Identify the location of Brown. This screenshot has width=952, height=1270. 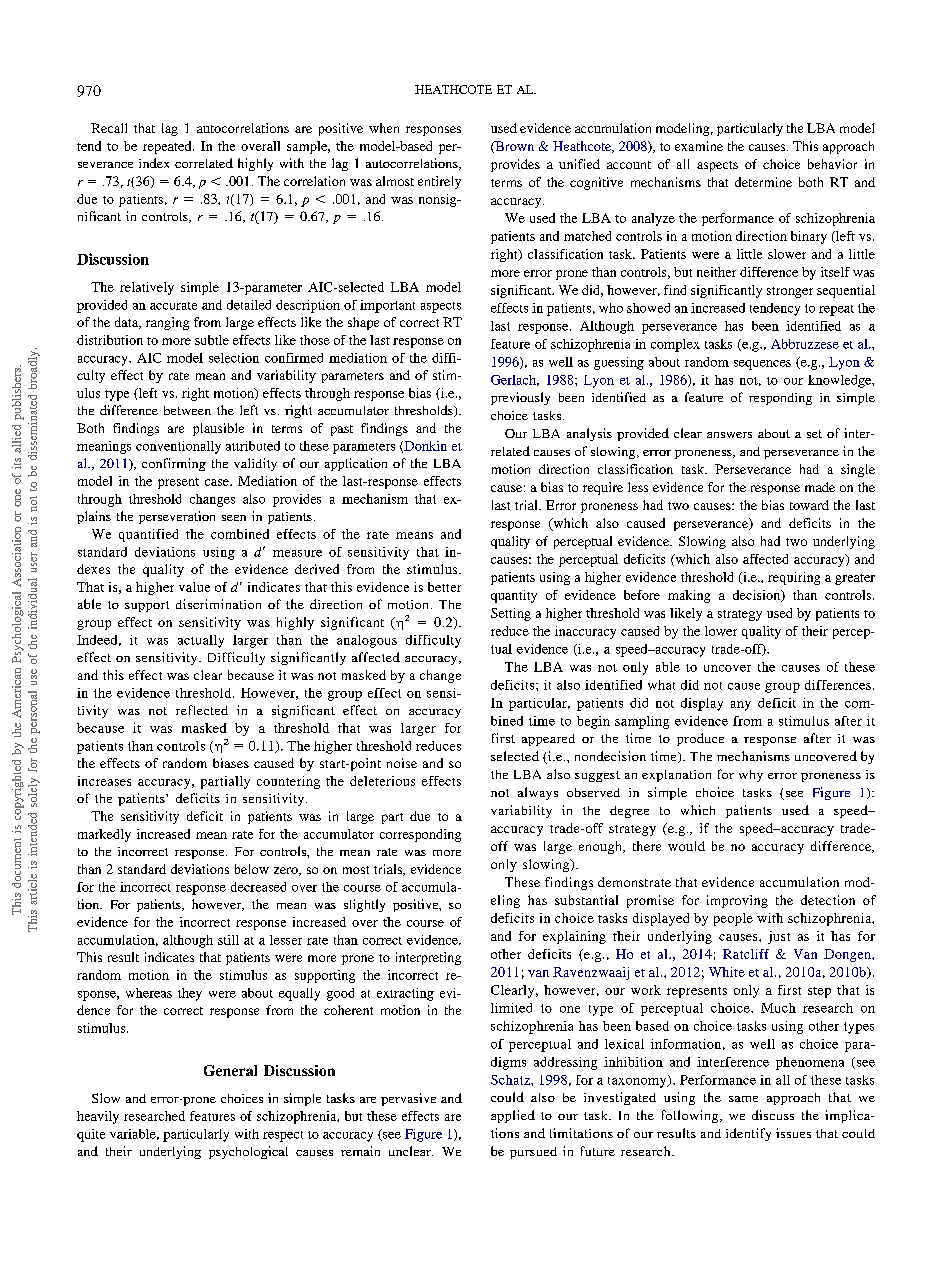
(513, 147).
